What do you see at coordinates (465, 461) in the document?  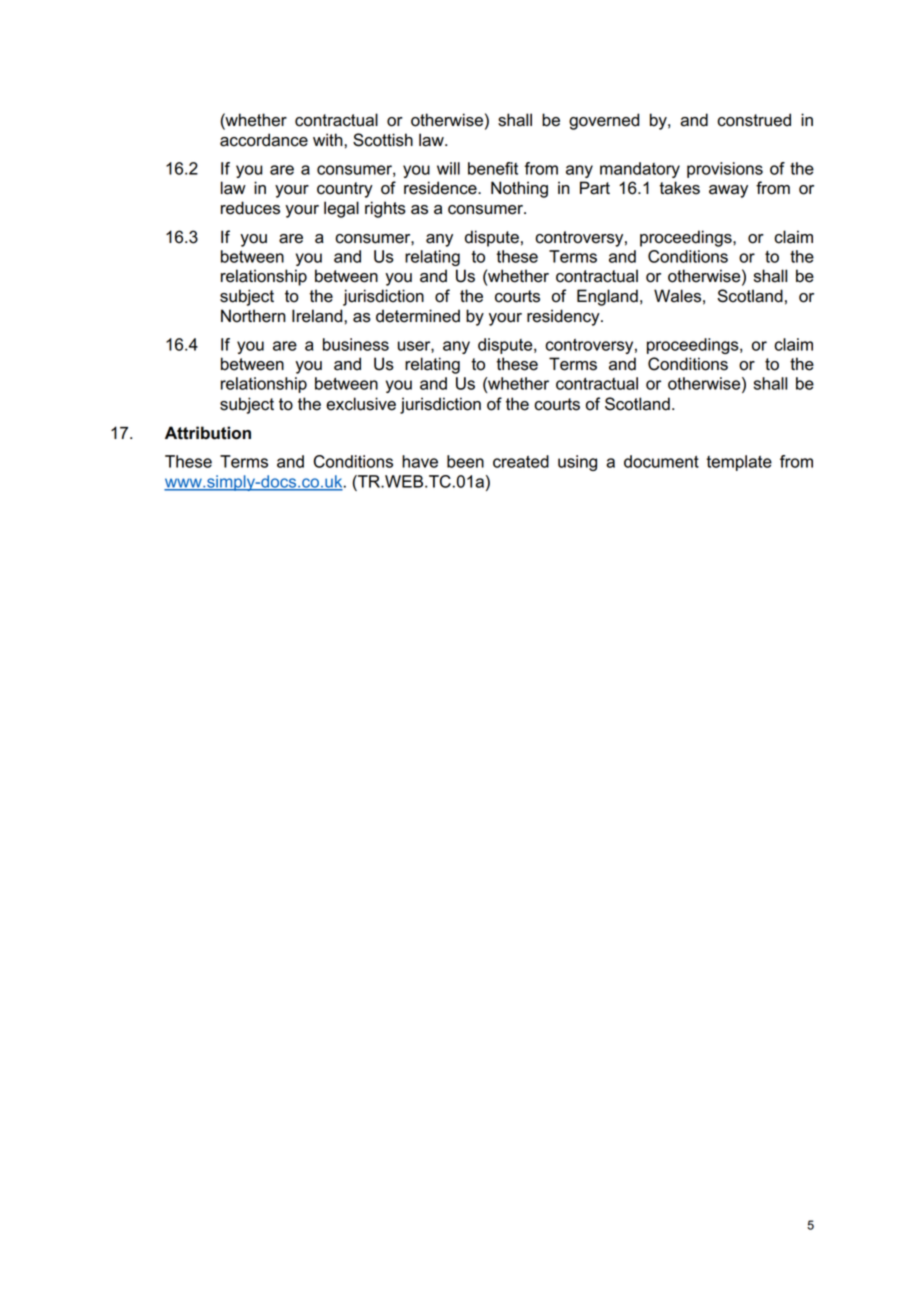 I see `been` at bounding box center [465, 461].
